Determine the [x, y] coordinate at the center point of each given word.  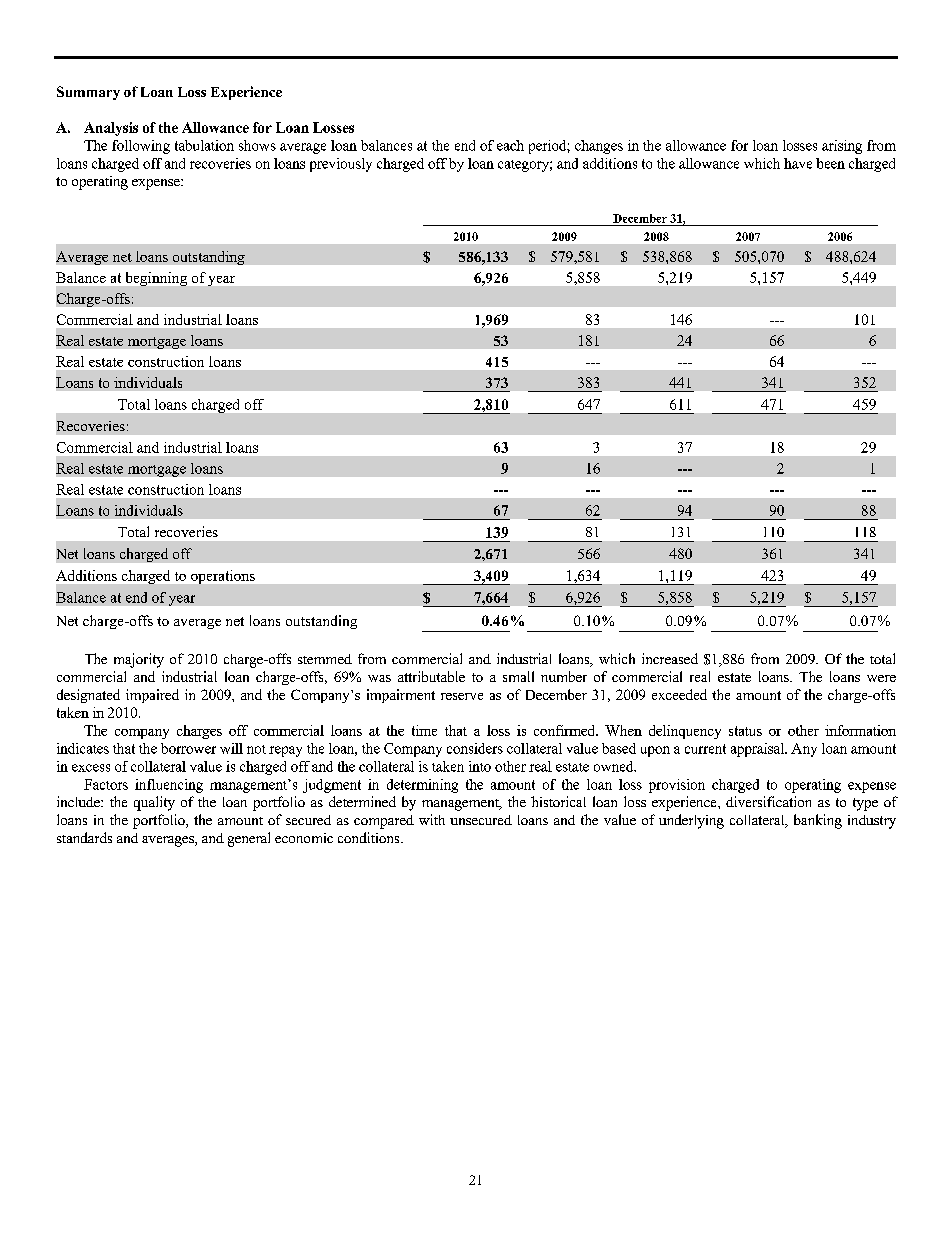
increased [670, 658]
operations [223, 577]
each [510, 145]
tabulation [204, 145]
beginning [156, 279]
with [432, 819]
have [798, 163]
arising [842, 147]
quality [154, 803]
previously [341, 165]
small [518, 676]
